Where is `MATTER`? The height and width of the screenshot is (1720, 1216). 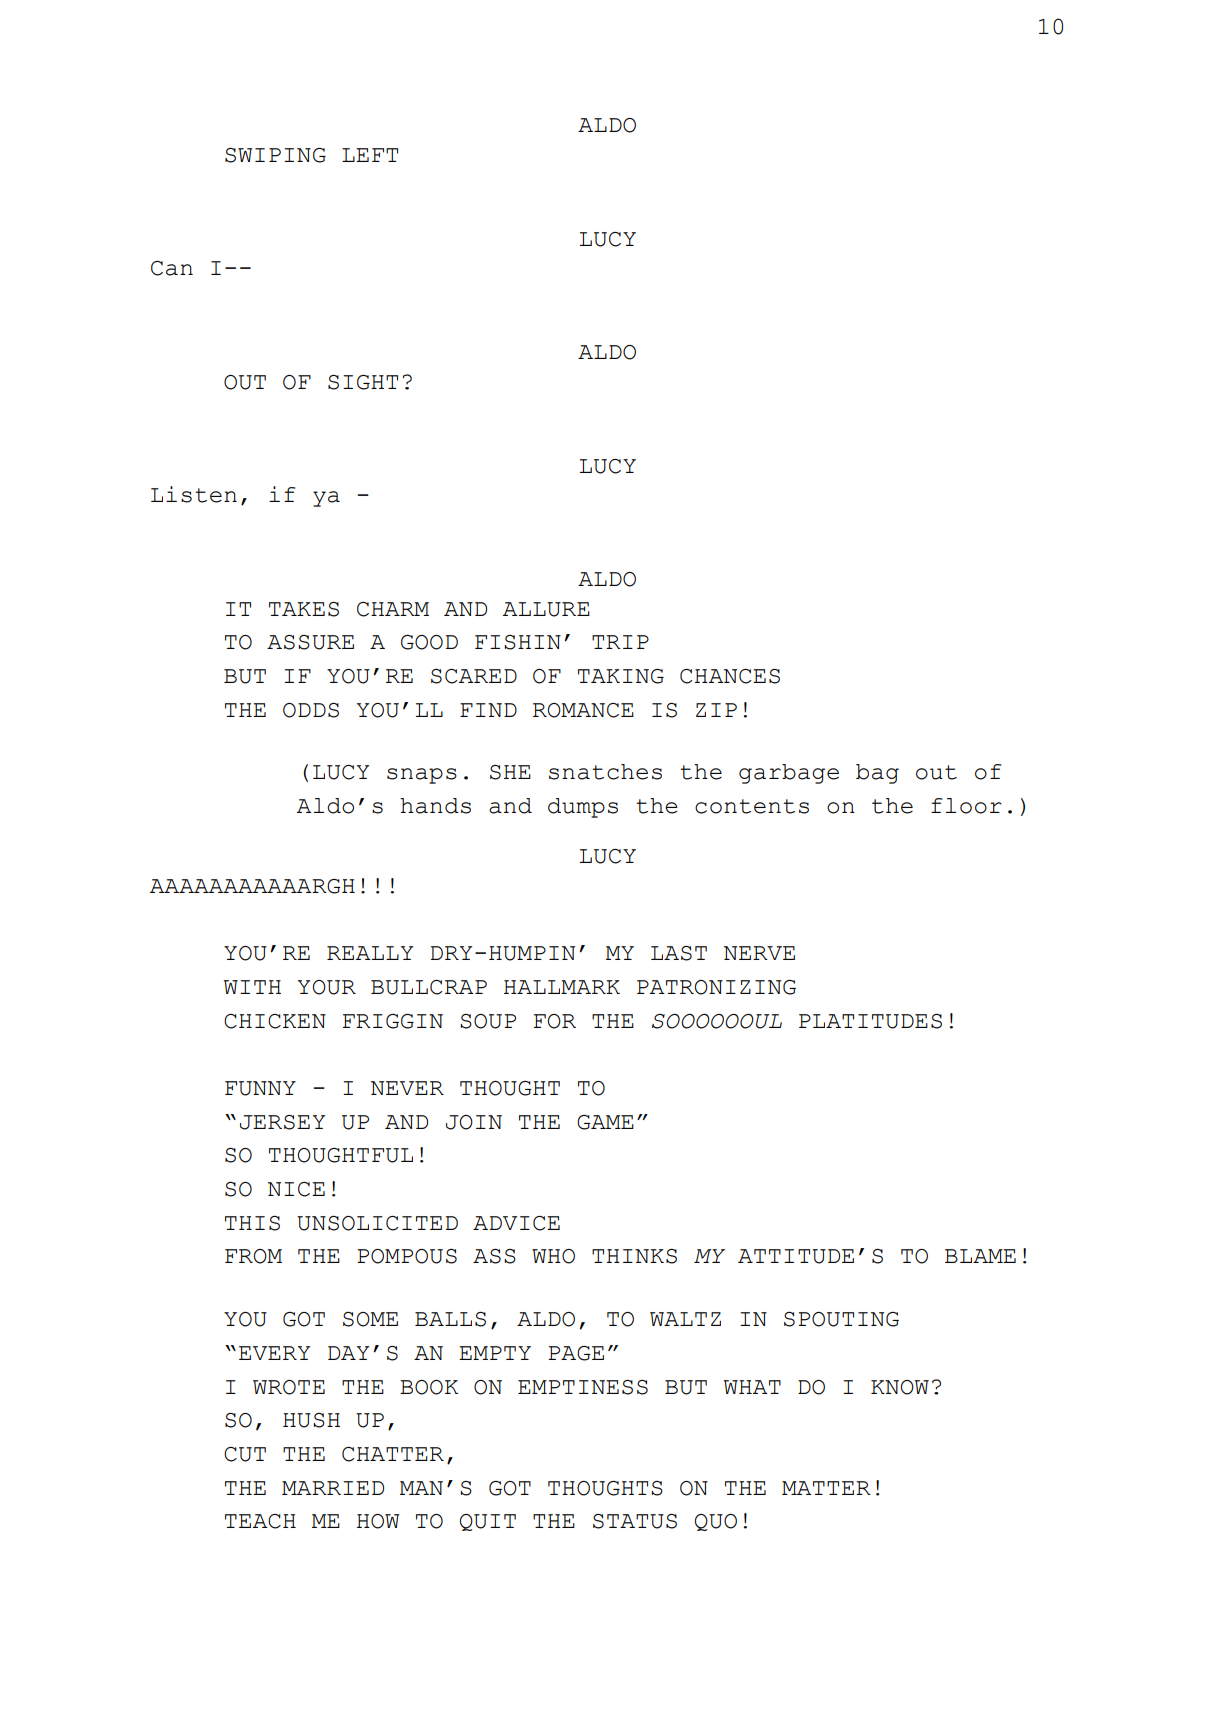 MATTER is located at coordinates (826, 1488).
